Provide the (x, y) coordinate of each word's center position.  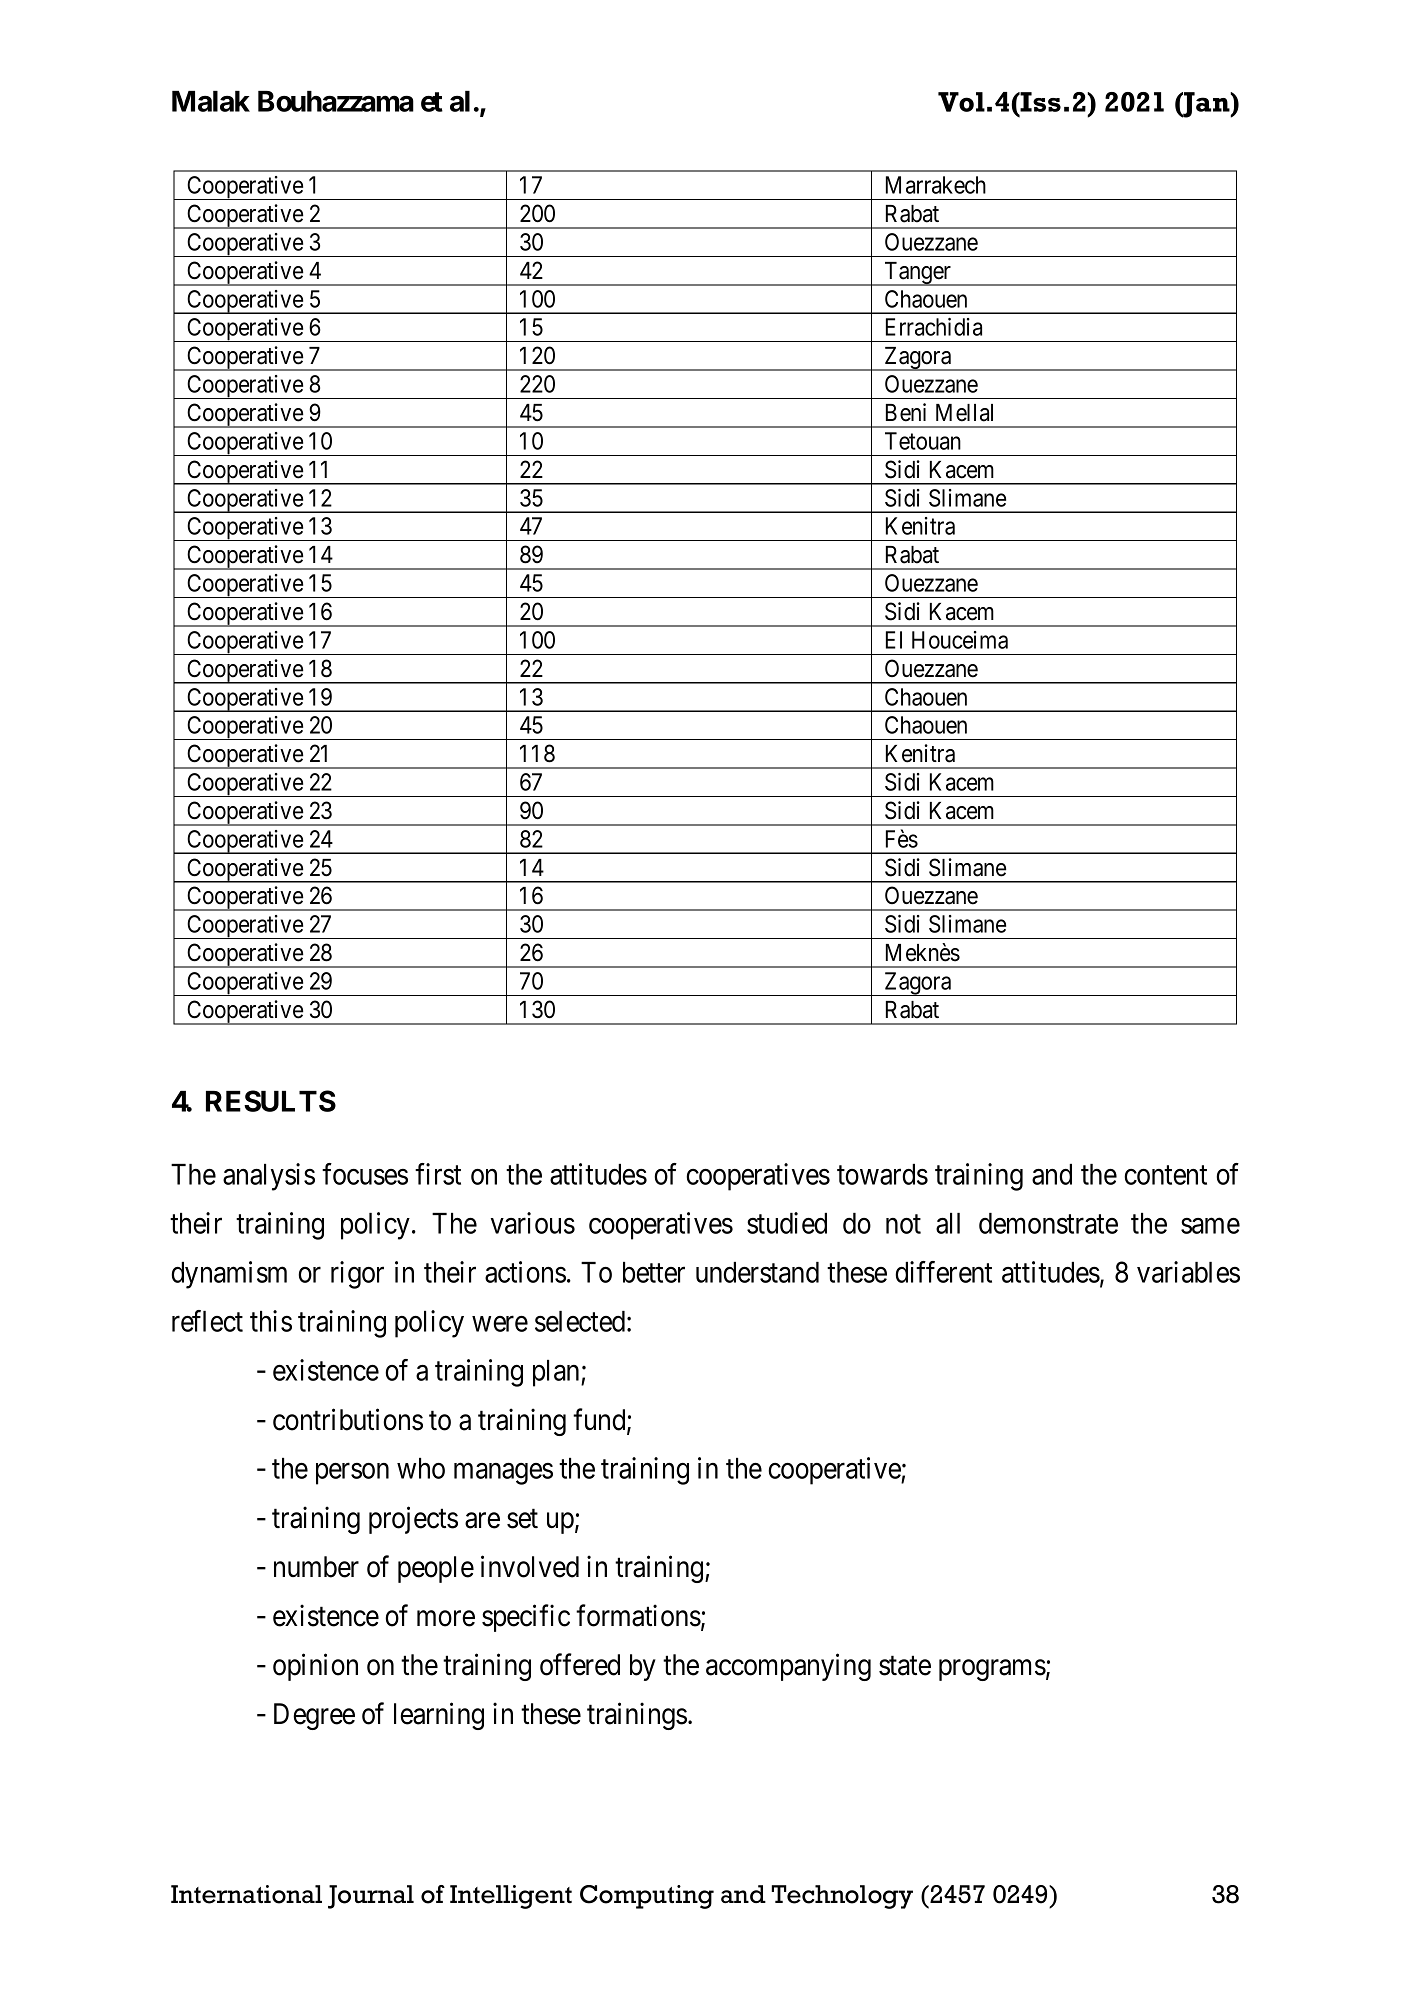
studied (787, 1223)
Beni (906, 412)
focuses (365, 1174)
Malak (211, 101)
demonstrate (1048, 1223)
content (1165, 1175)
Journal (371, 1897)
